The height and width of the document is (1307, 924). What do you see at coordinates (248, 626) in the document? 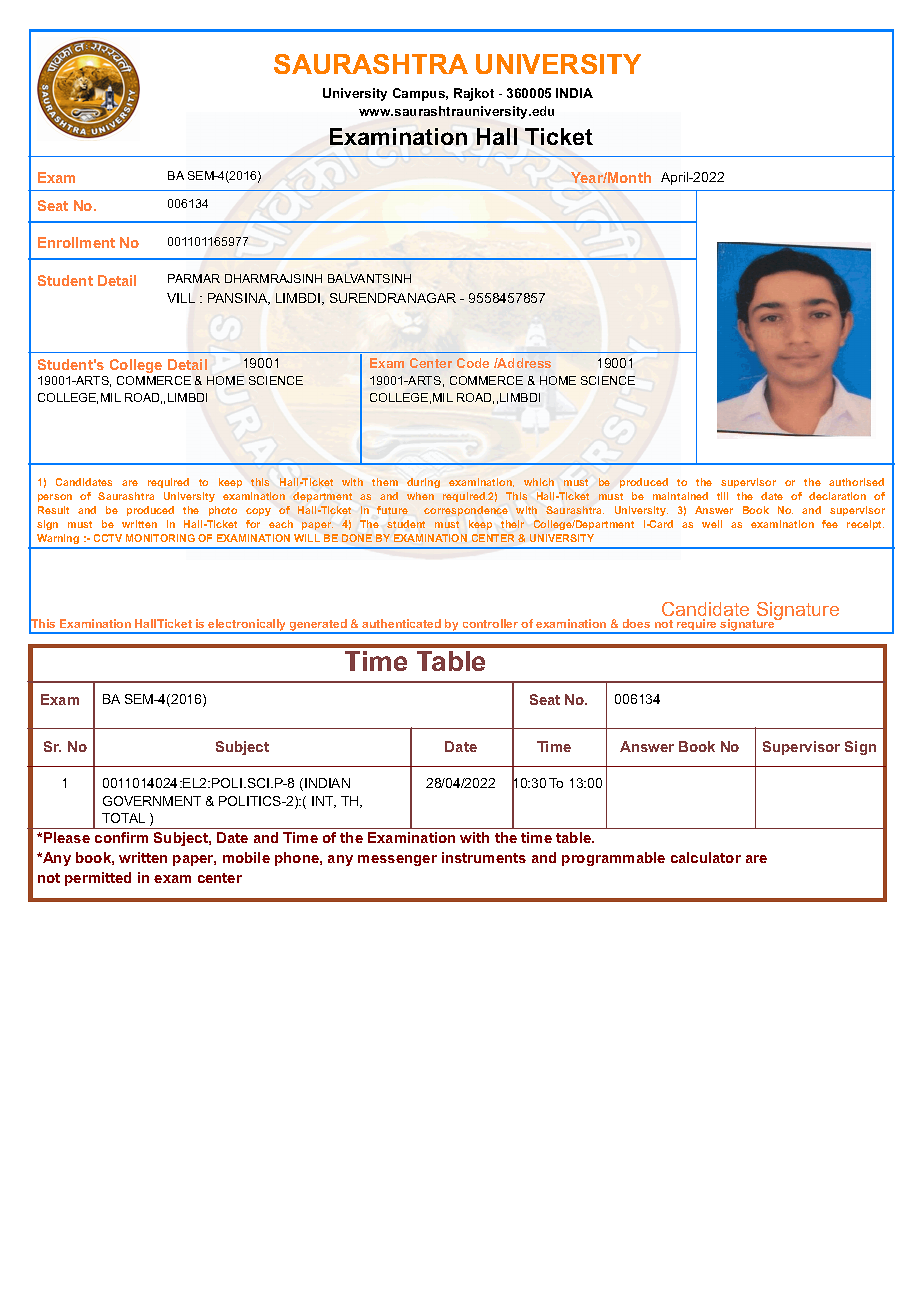
I see `electronically` at bounding box center [248, 626].
